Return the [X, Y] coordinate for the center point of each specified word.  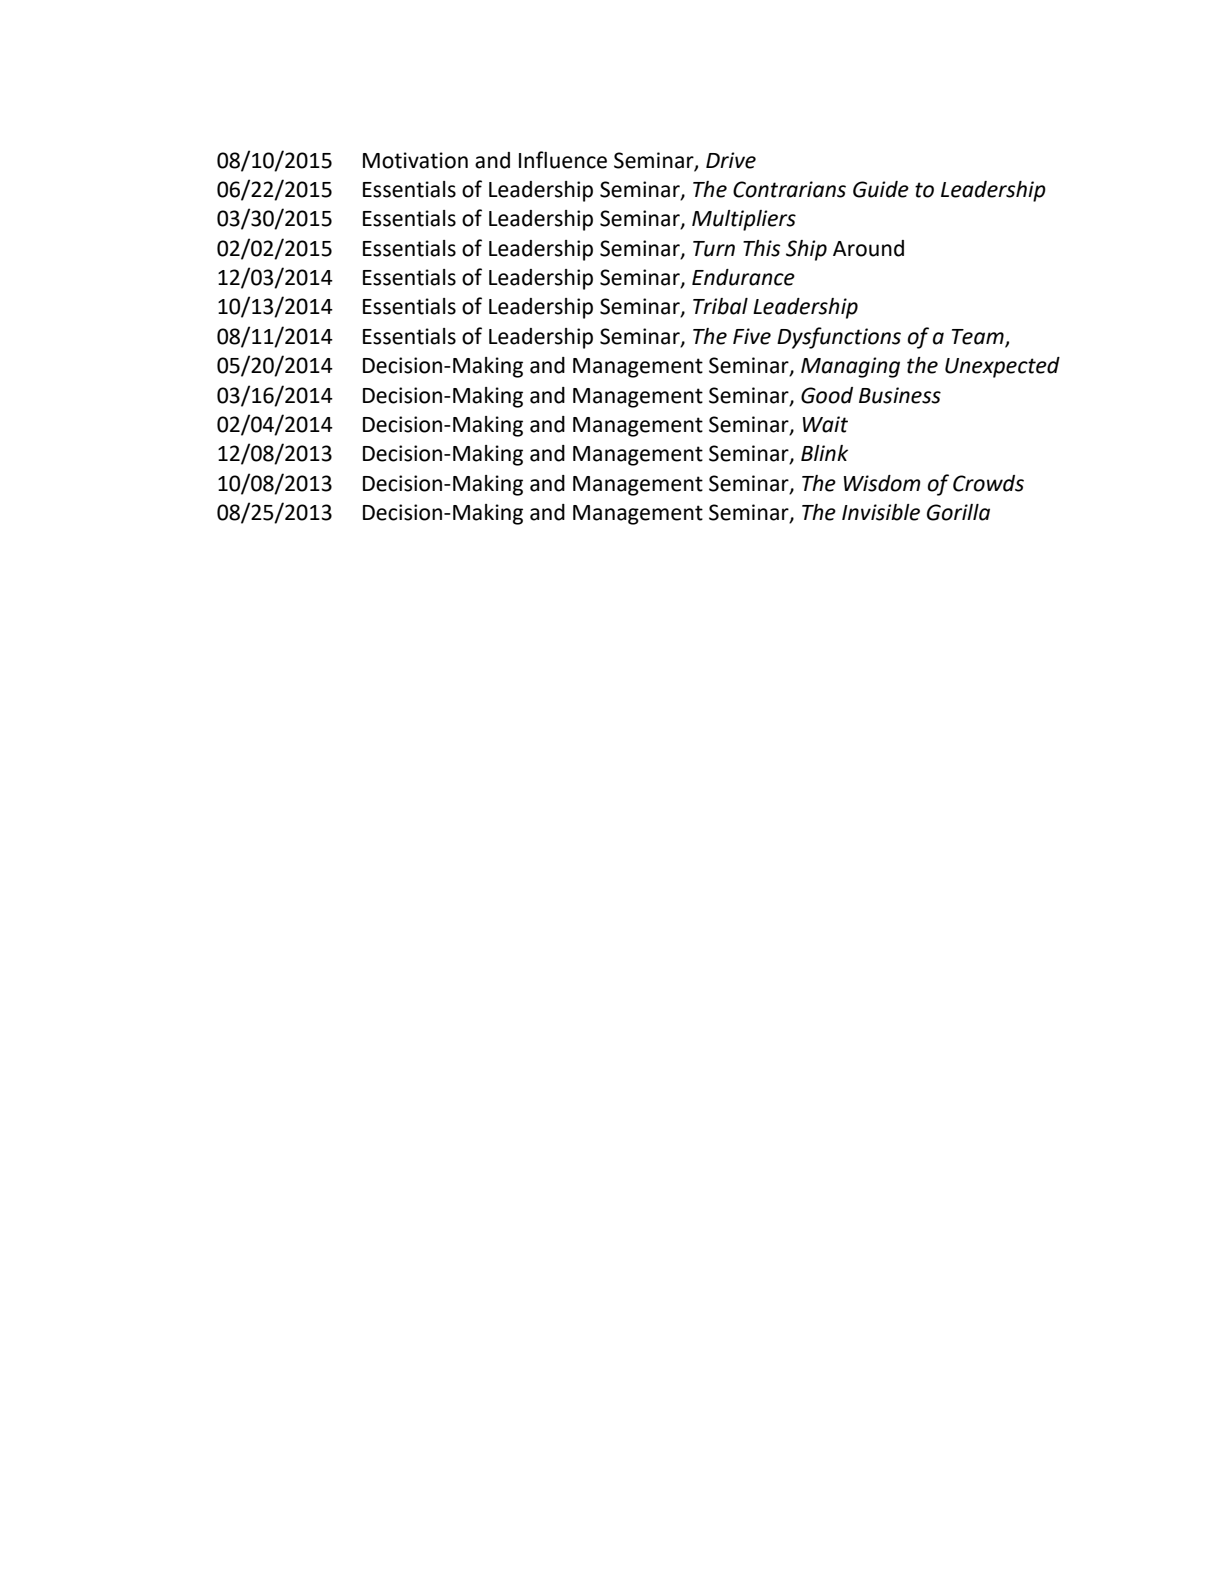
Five [752, 336]
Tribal [720, 306]
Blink [824, 453]
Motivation [415, 160]
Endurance [743, 277]
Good [827, 395]
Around [868, 248]
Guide [881, 189]
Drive [731, 160]
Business [900, 395]
